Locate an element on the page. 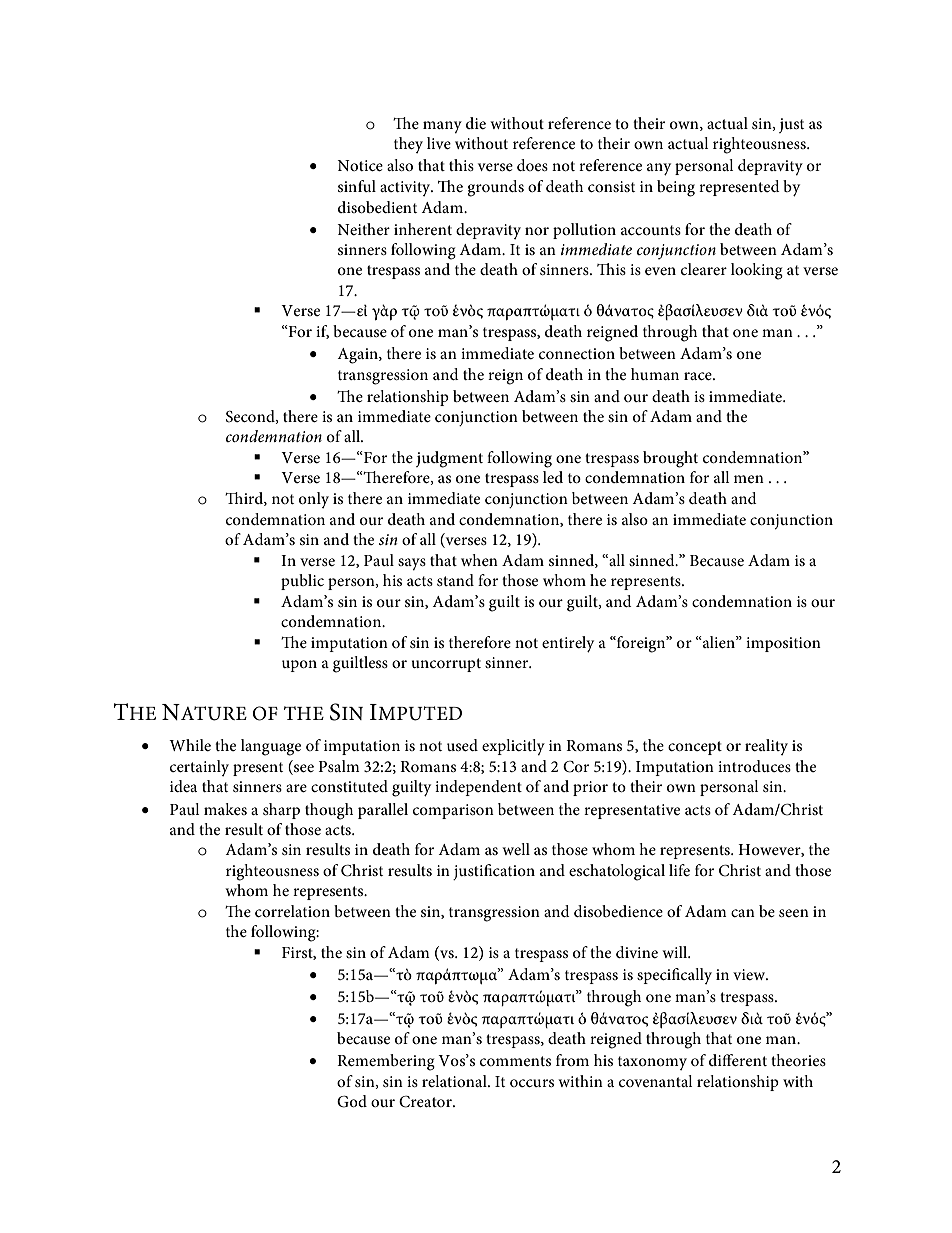 The width and height of the page is (952, 1233). language is located at coordinates (271, 747).
